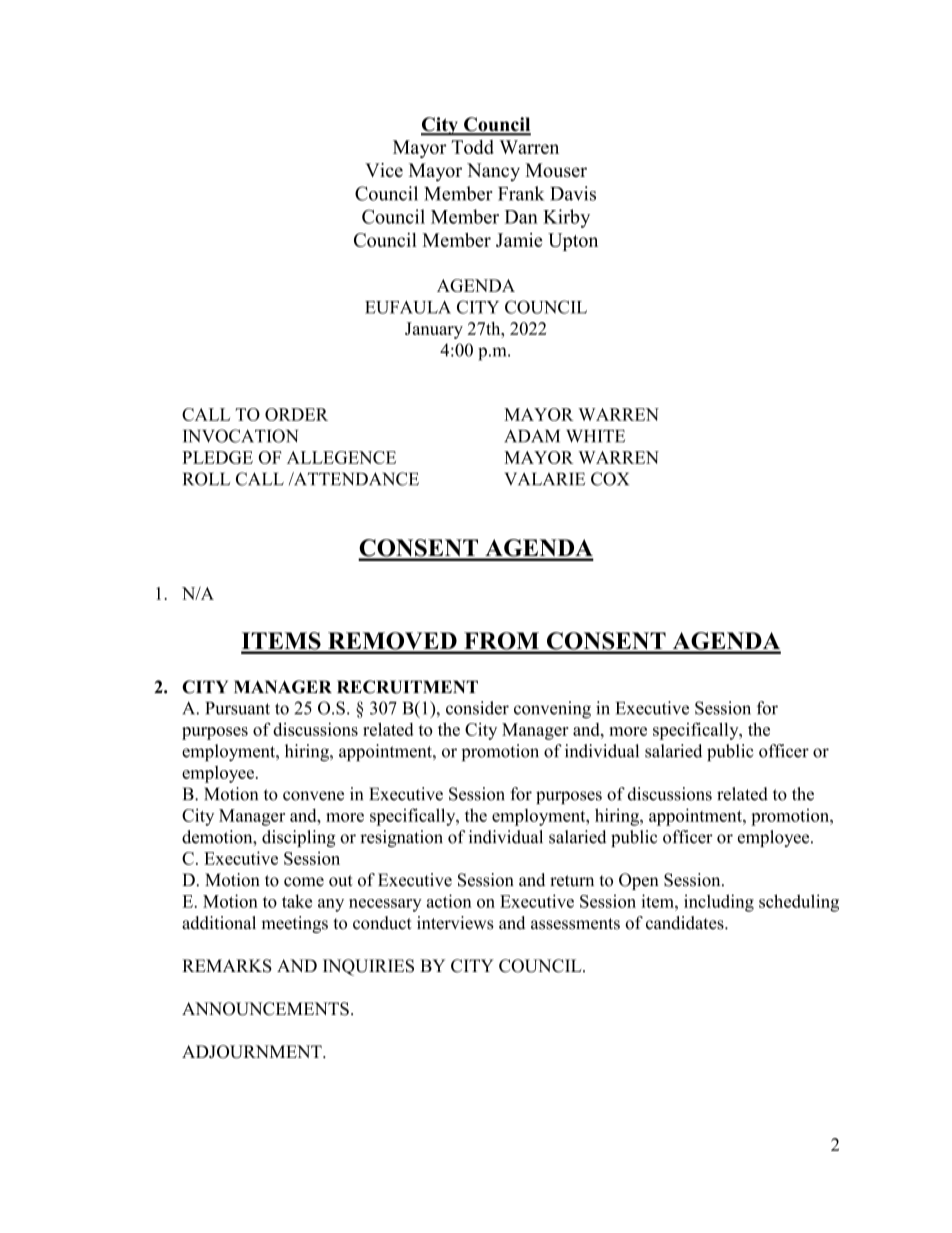  I want to click on Davis, so click(573, 193).
